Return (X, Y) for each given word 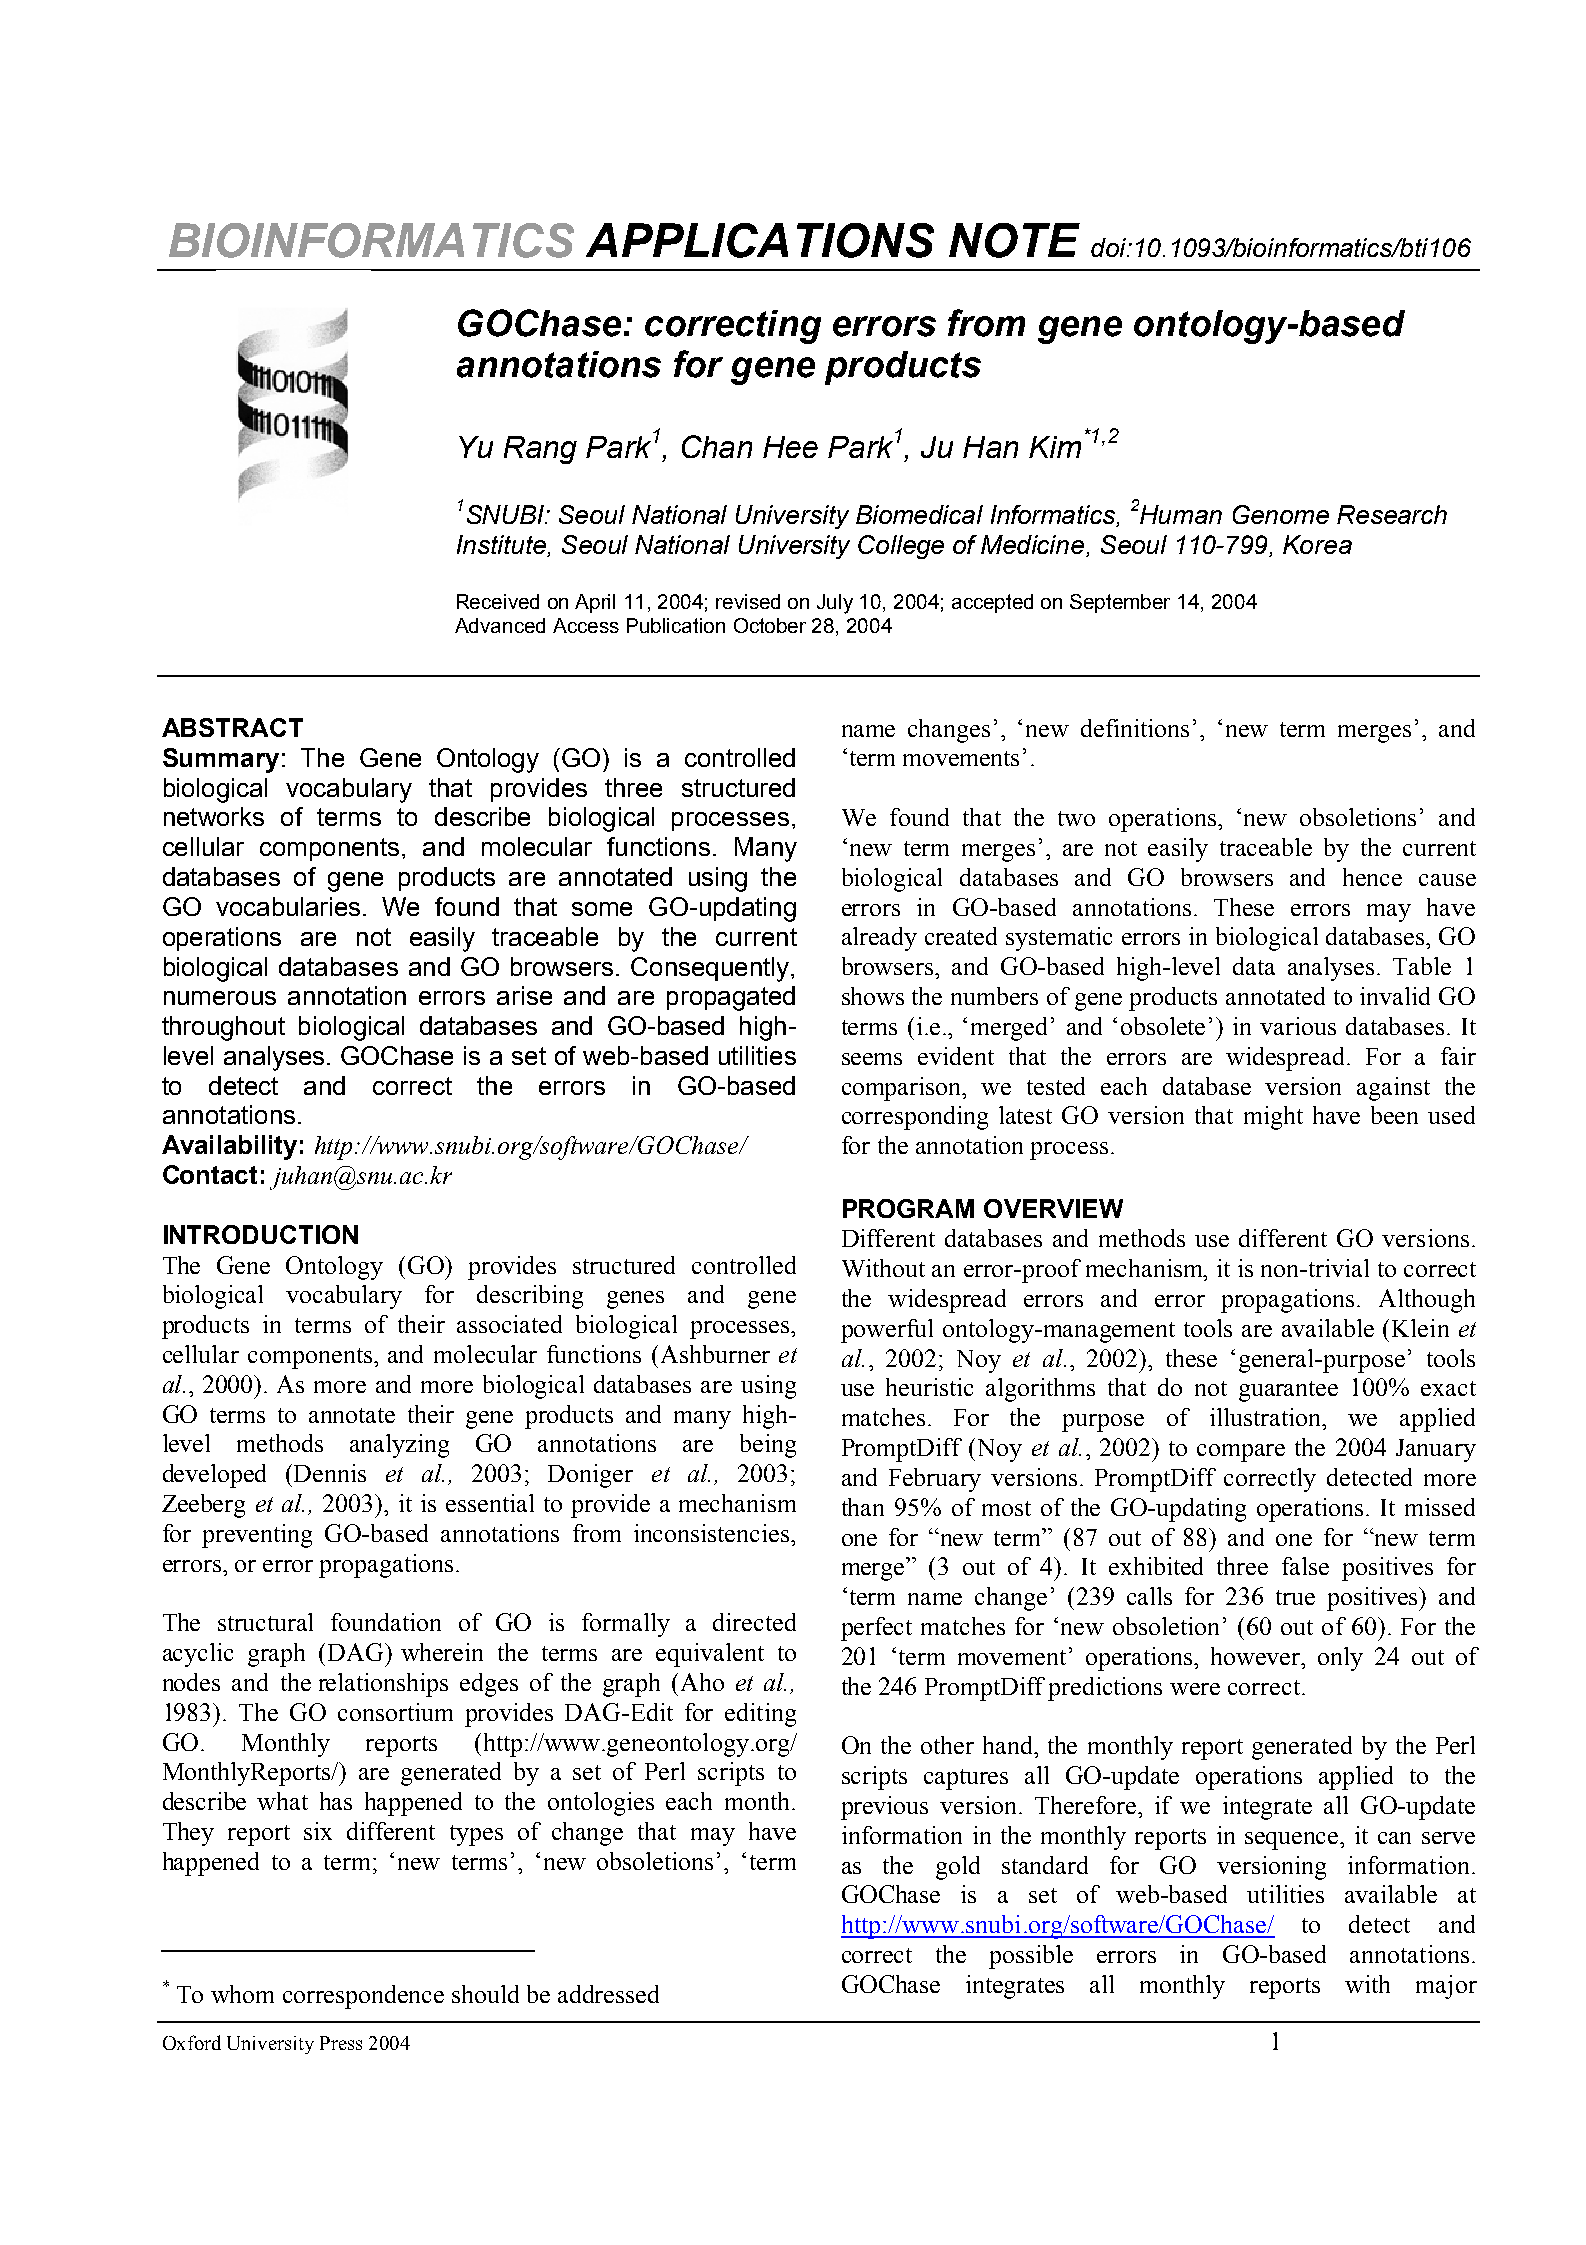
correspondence (363, 1997)
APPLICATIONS (760, 240)
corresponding (915, 1118)
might (1273, 1118)
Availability (229, 1147)
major (1446, 1987)
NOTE (1014, 240)
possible (1031, 1957)
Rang (540, 450)
